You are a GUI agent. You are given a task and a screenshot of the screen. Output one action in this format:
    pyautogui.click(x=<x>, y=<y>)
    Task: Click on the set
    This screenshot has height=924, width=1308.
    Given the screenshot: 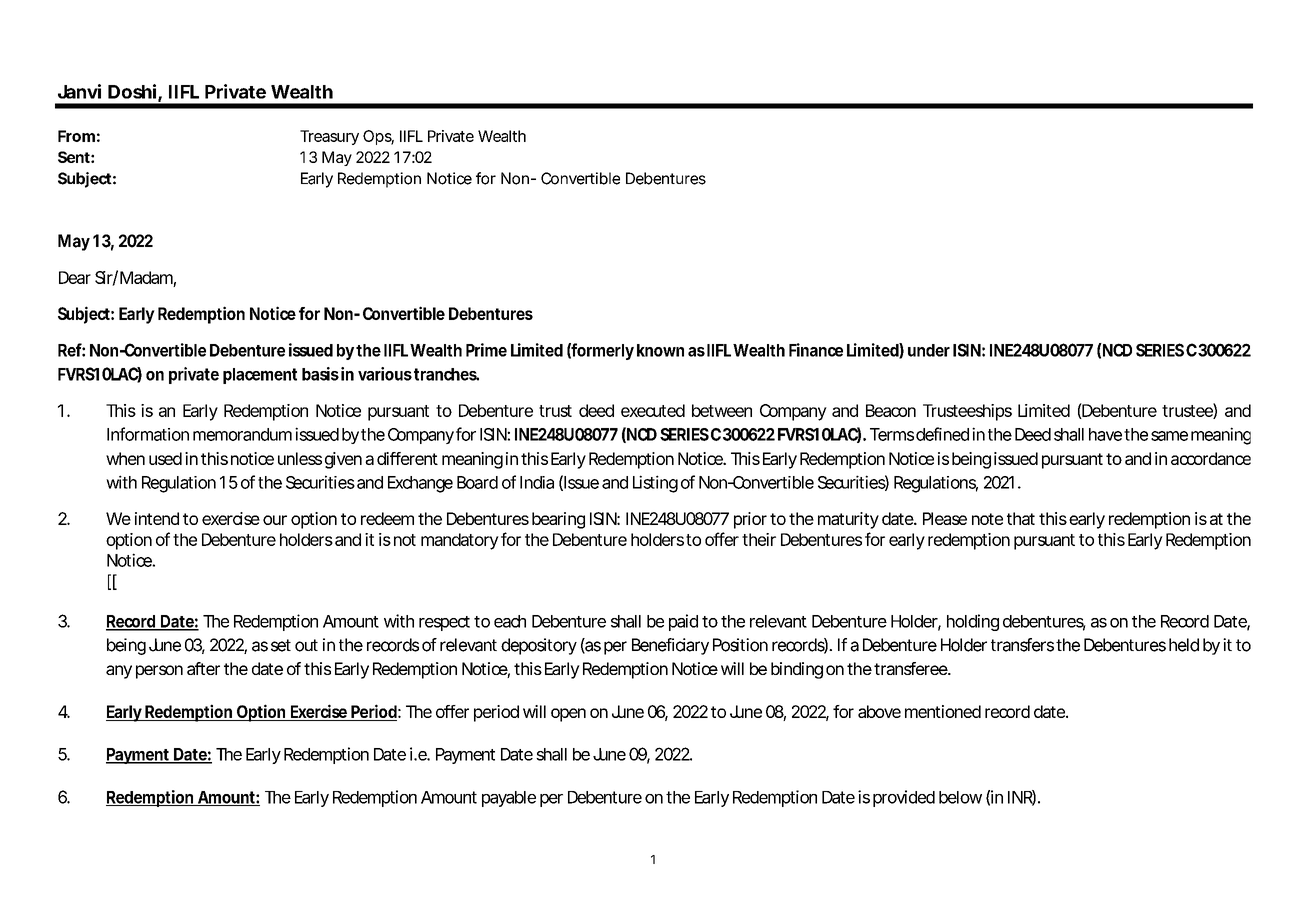 What is the action you would take?
    pyautogui.click(x=281, y=645)
